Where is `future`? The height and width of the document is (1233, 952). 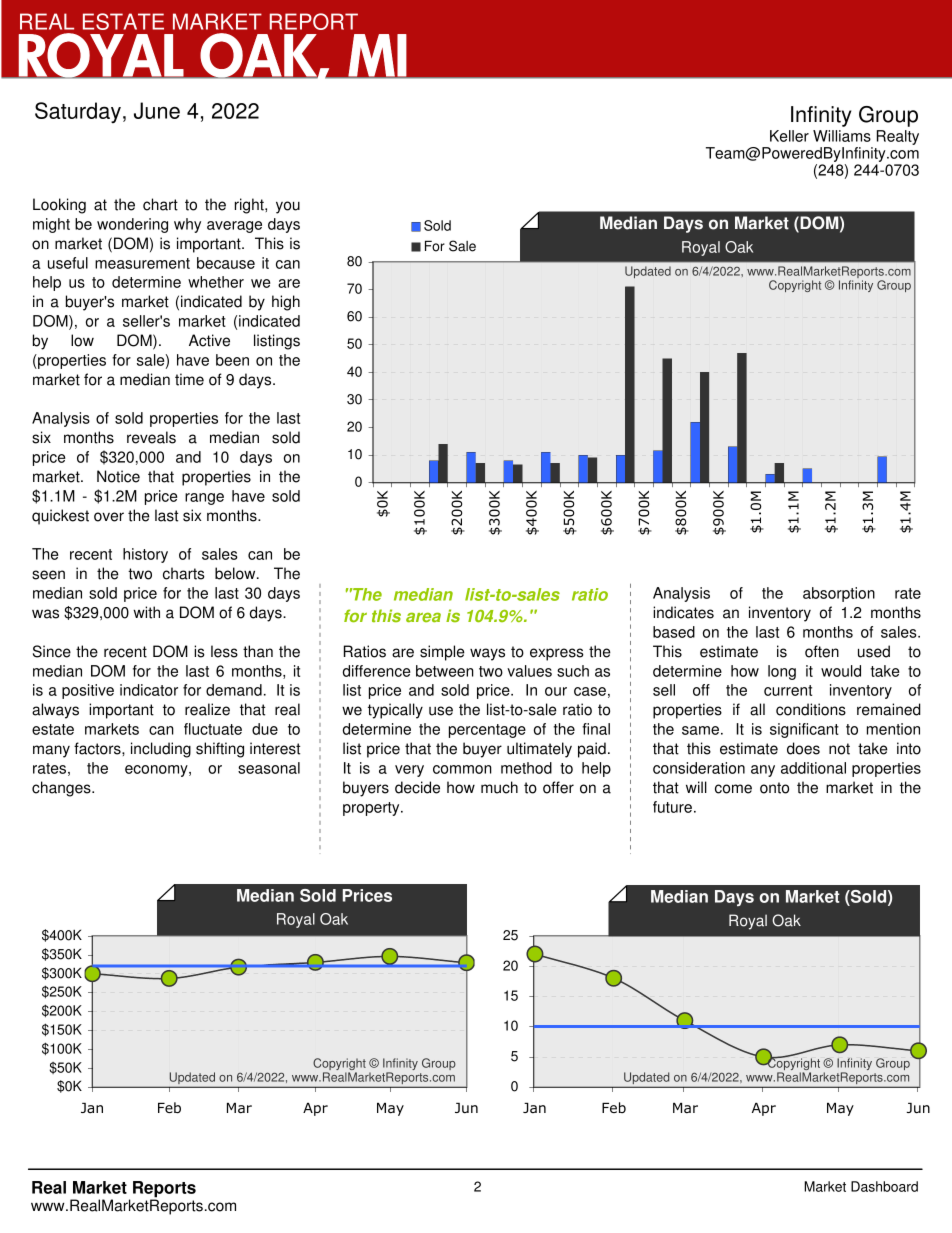
future is located at coordinates (672, 807).
